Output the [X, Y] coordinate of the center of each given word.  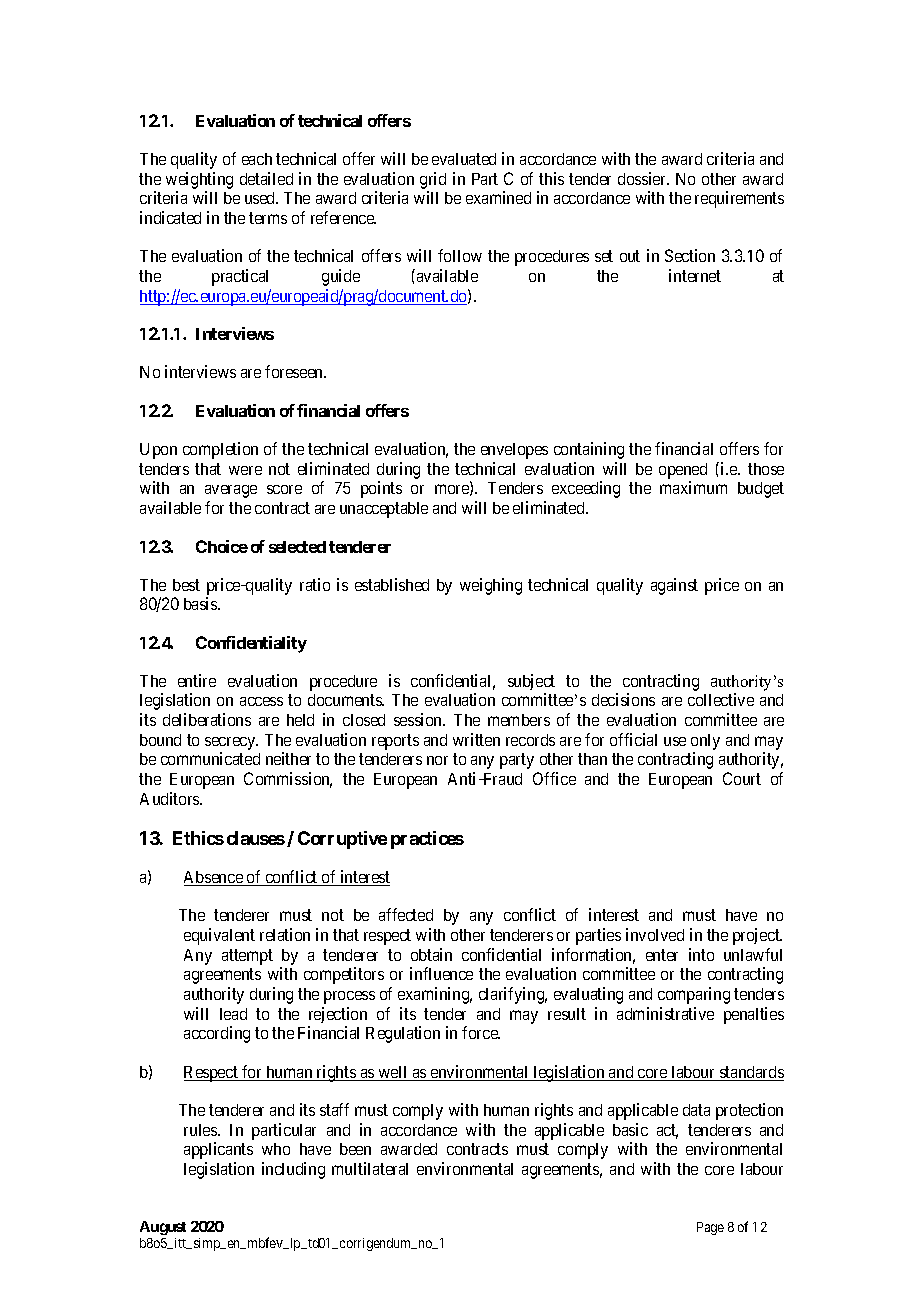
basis [201, 603]
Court [742, 778]
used [261, 198]
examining [435, 995]
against [674, 586]
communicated [210, 758]
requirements [739, 199]
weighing [491, 586]
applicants [218, 1150]
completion [220, 450]
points [381, 489]
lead [233, 1014]
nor [437, 760]
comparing [694, 995]
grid [433, 182]
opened [683, 471]
